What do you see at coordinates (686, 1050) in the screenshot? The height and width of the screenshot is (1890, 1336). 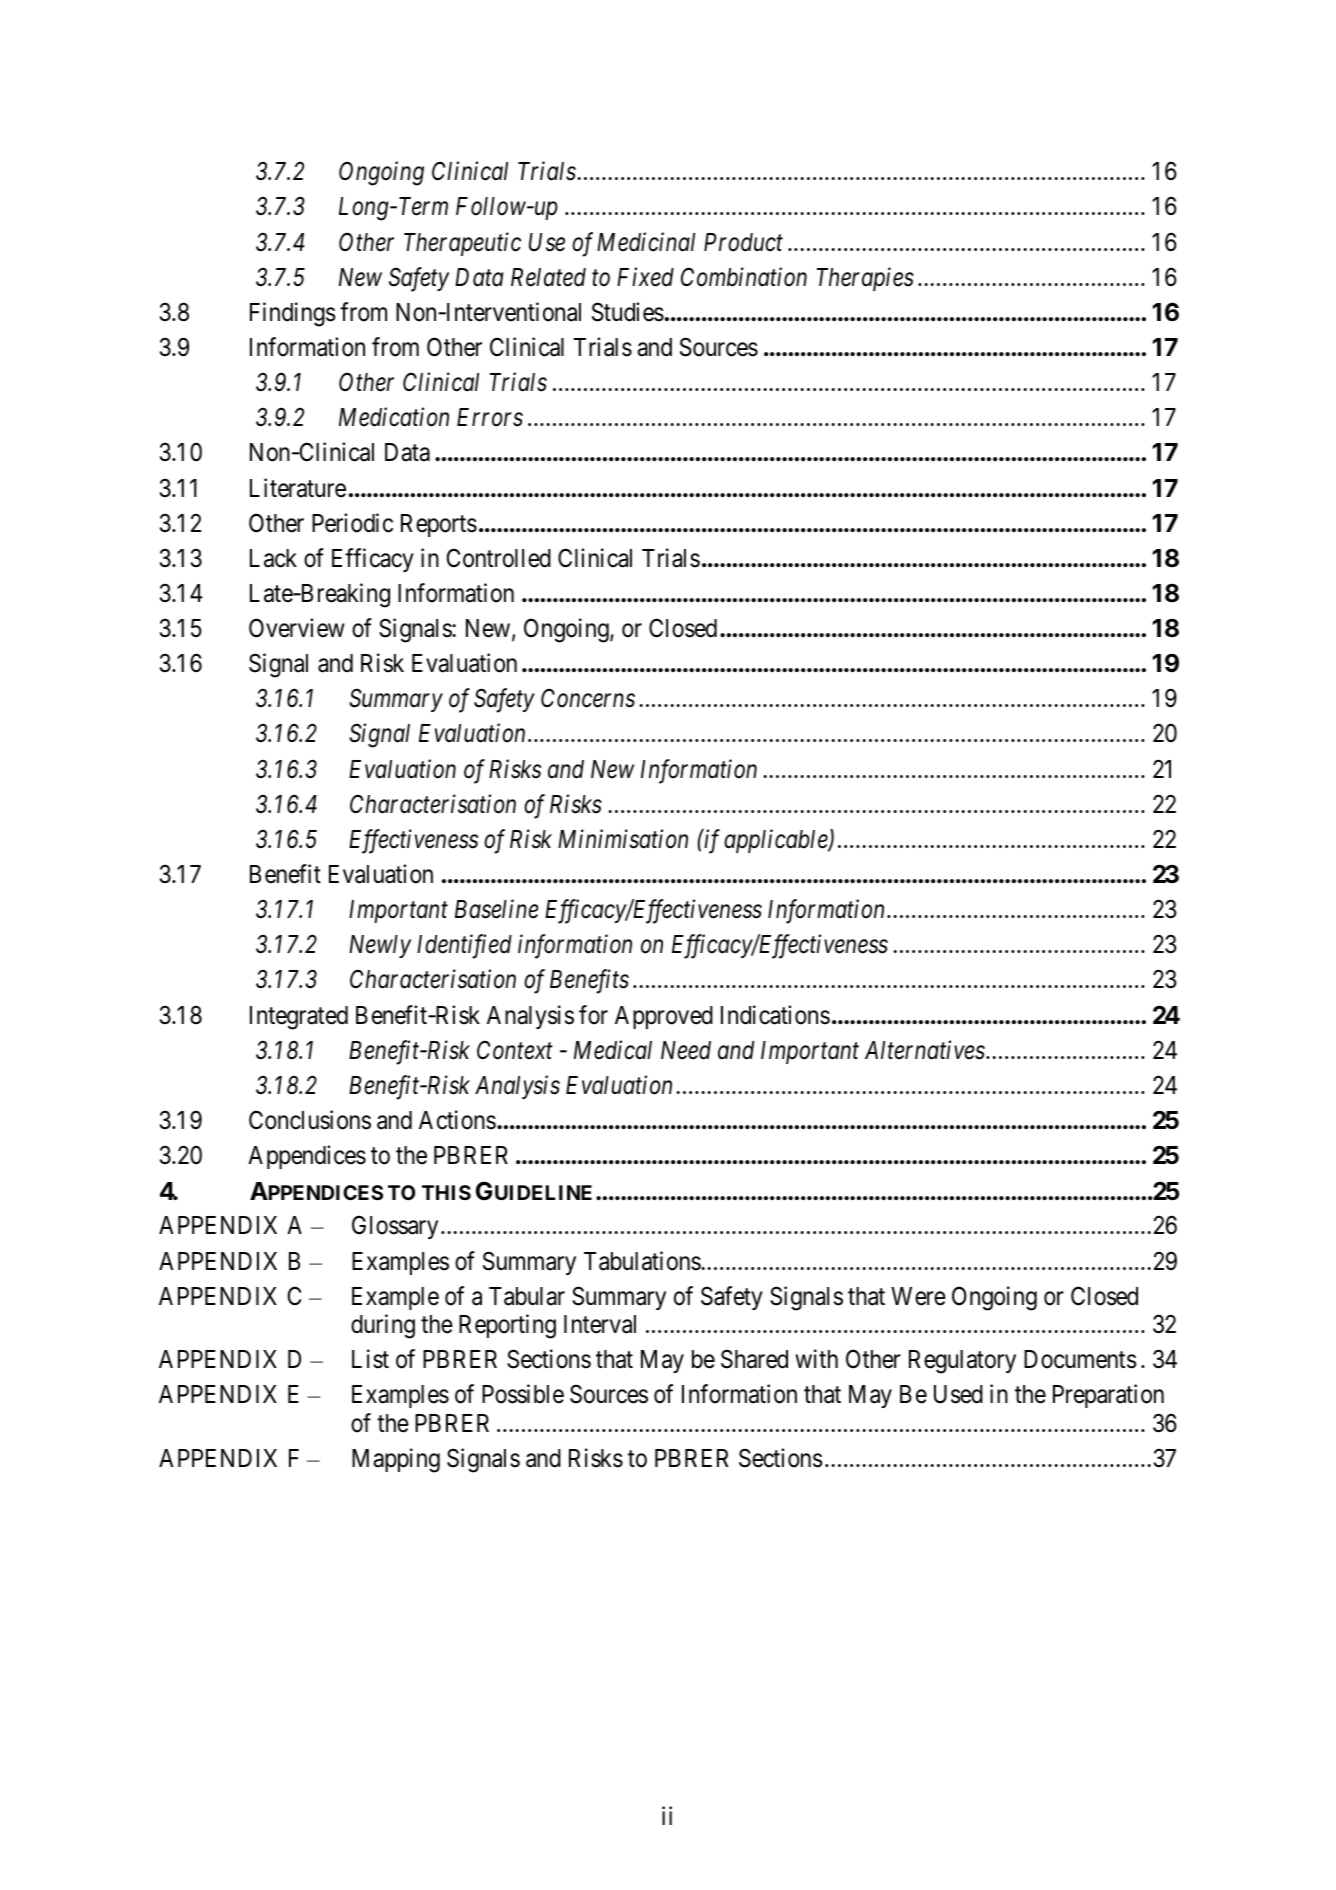 I see `Need` at bounding box center [686, 1050].
